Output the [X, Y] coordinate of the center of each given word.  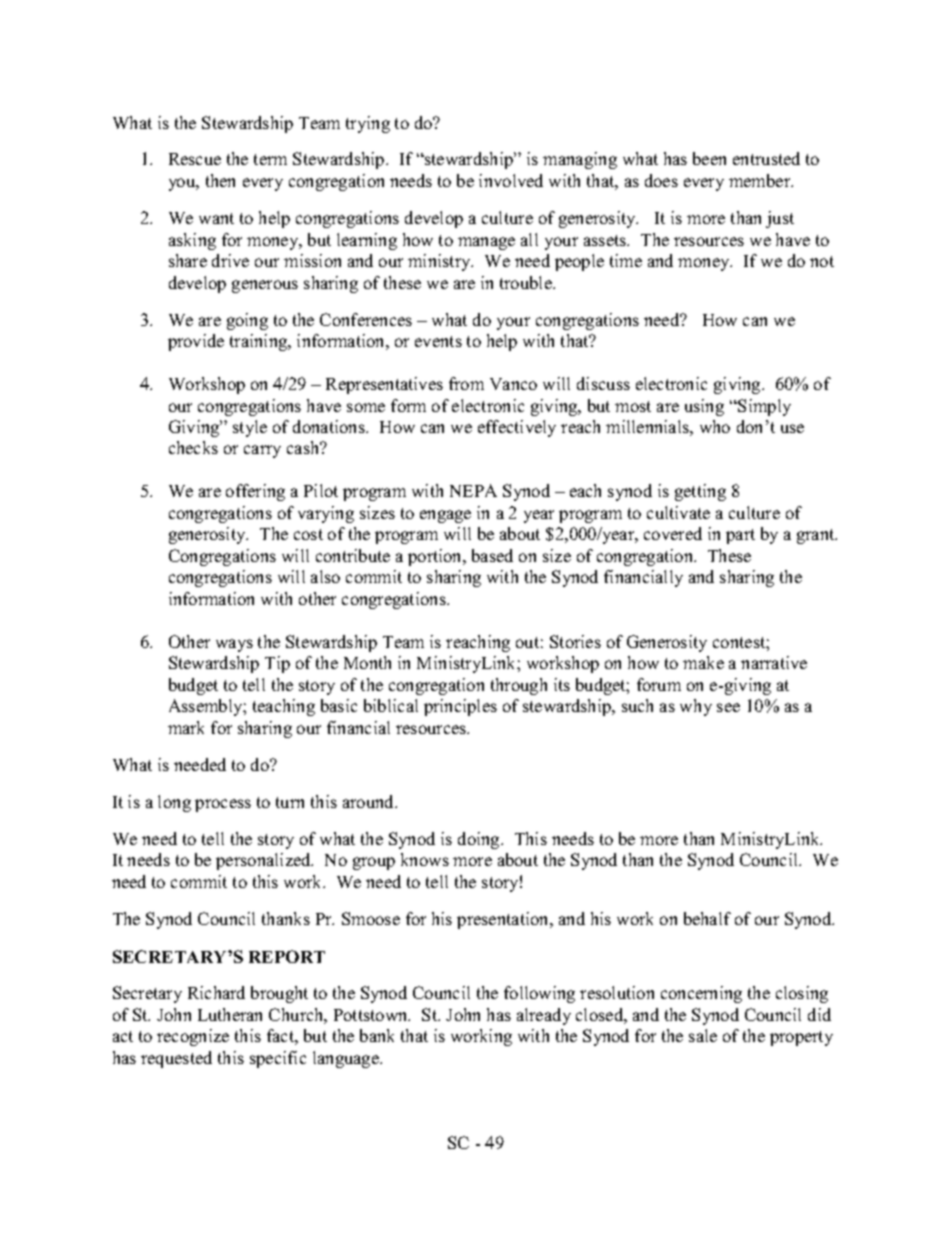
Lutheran [230, 1014]
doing [480, 840]
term [270, 159]
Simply [763, 407]
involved [511, 180]
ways [234, 645]
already [544, 1016]
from [466, 383]
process [223, 805]
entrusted [766, 158]
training [260, 342]
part [740, 536]
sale [703, 1035]
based [492, 555]
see [728, 707]
